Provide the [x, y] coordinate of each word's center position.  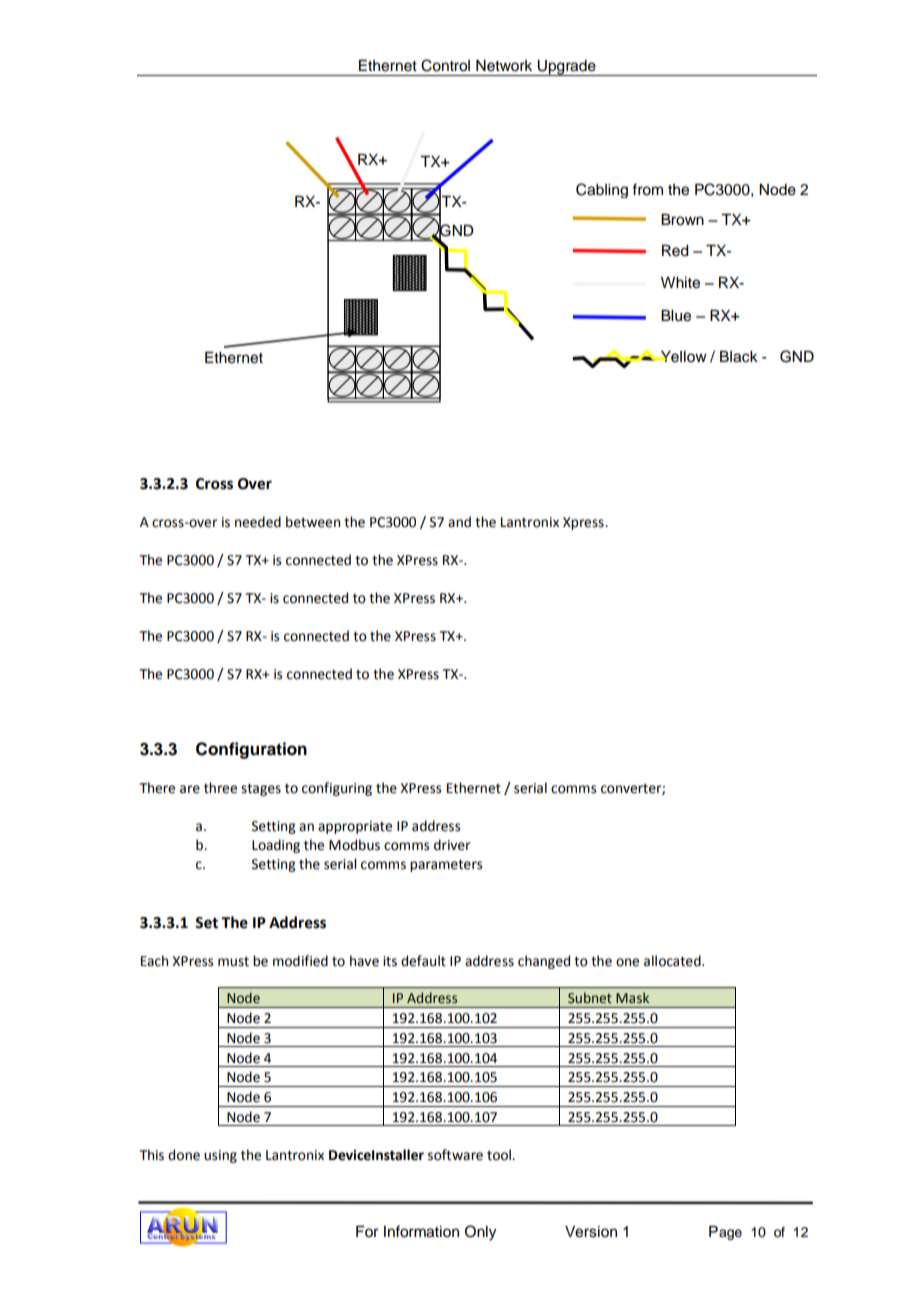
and [459, 522]
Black [739, 357]
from [647, 189]
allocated [673, 961]
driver [452, 845]
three [220, 788]
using [220, 1156]
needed [258, 522]
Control [445, 65]
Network [504, 66]
